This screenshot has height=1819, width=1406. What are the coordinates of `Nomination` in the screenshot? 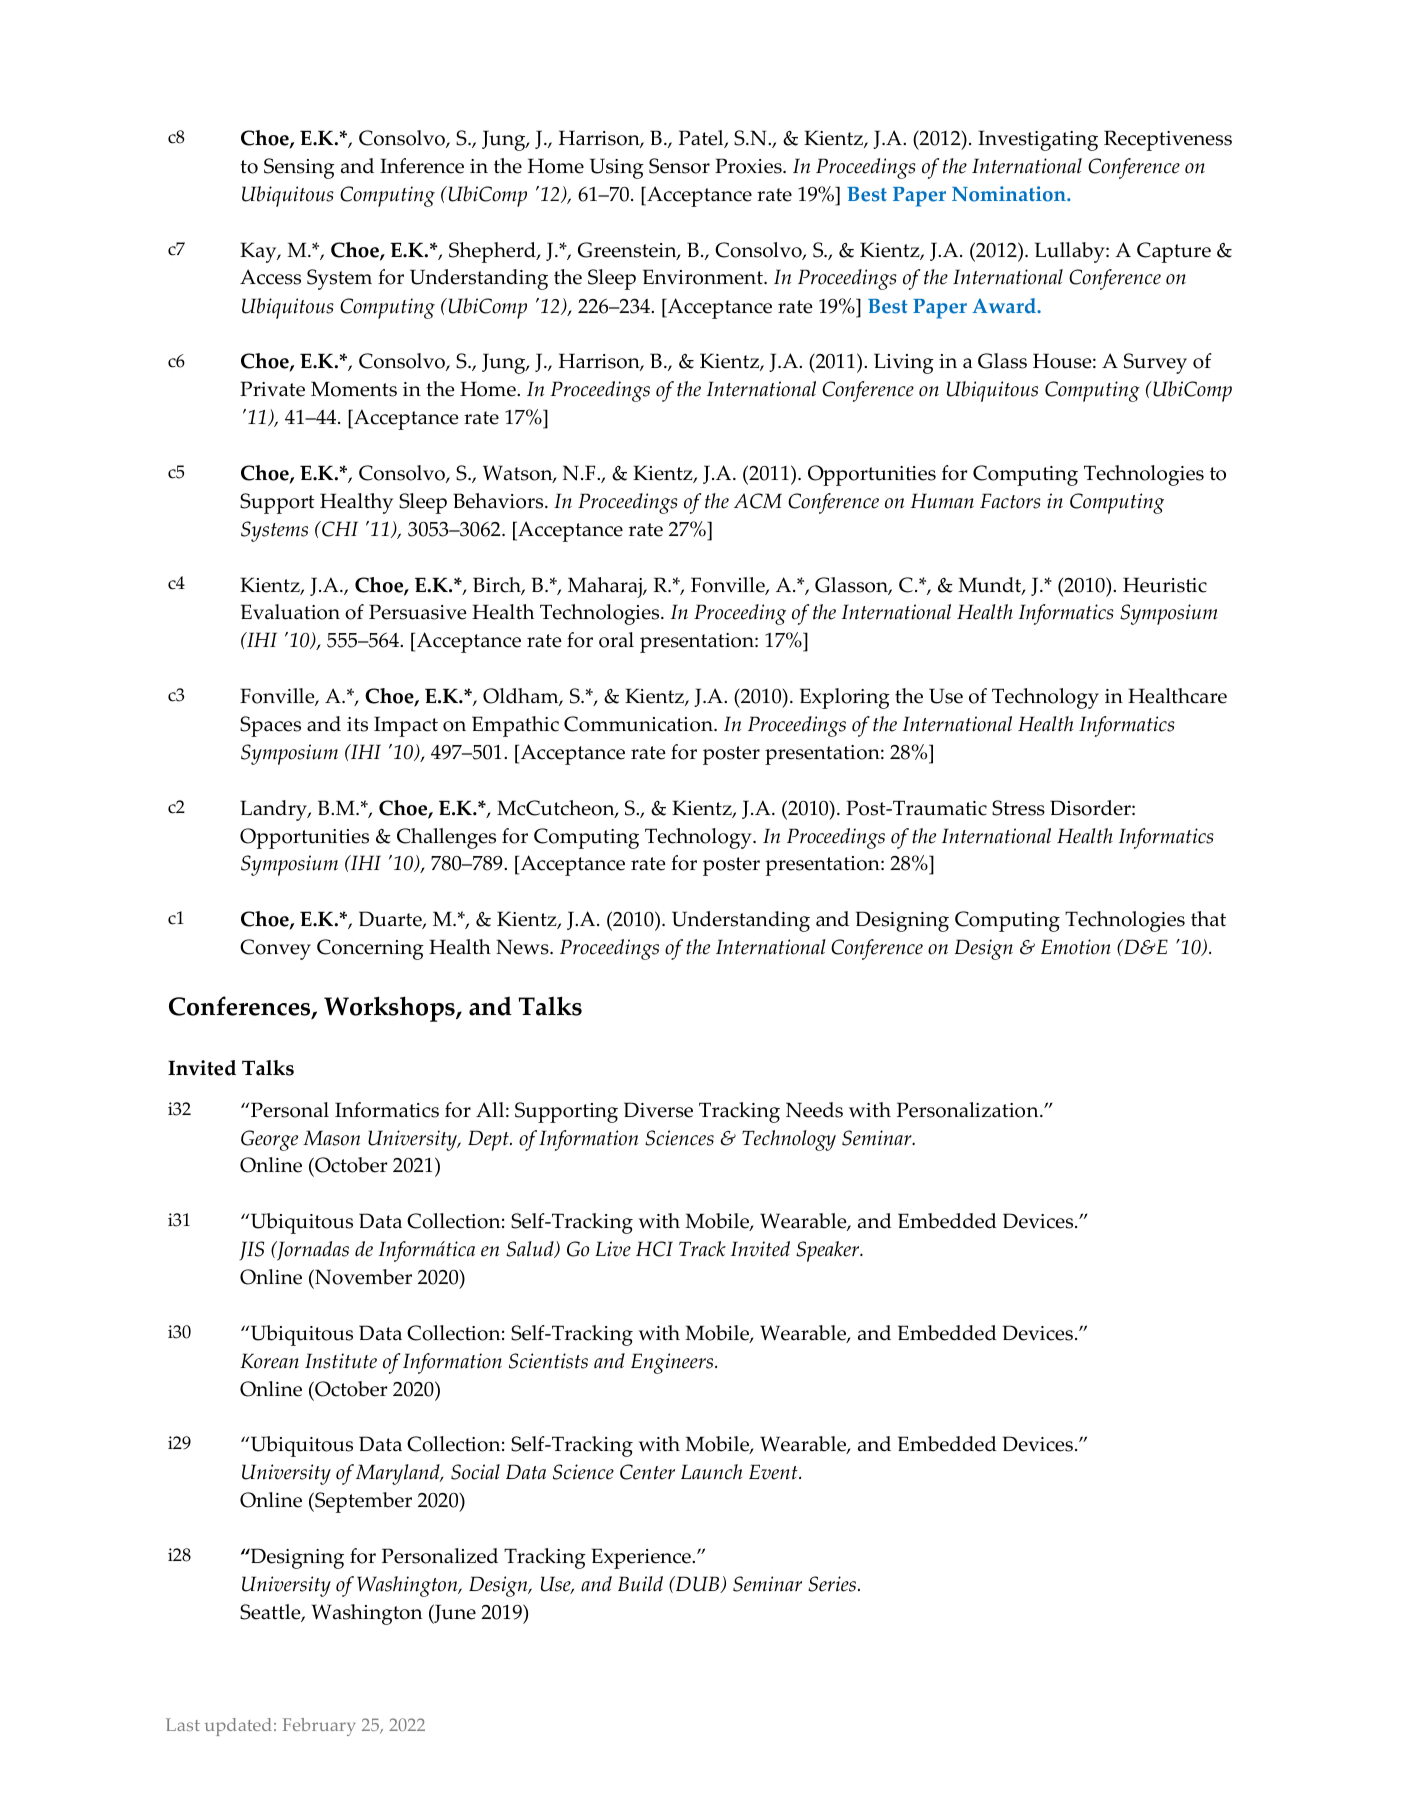 It's located at (1010, 194).
